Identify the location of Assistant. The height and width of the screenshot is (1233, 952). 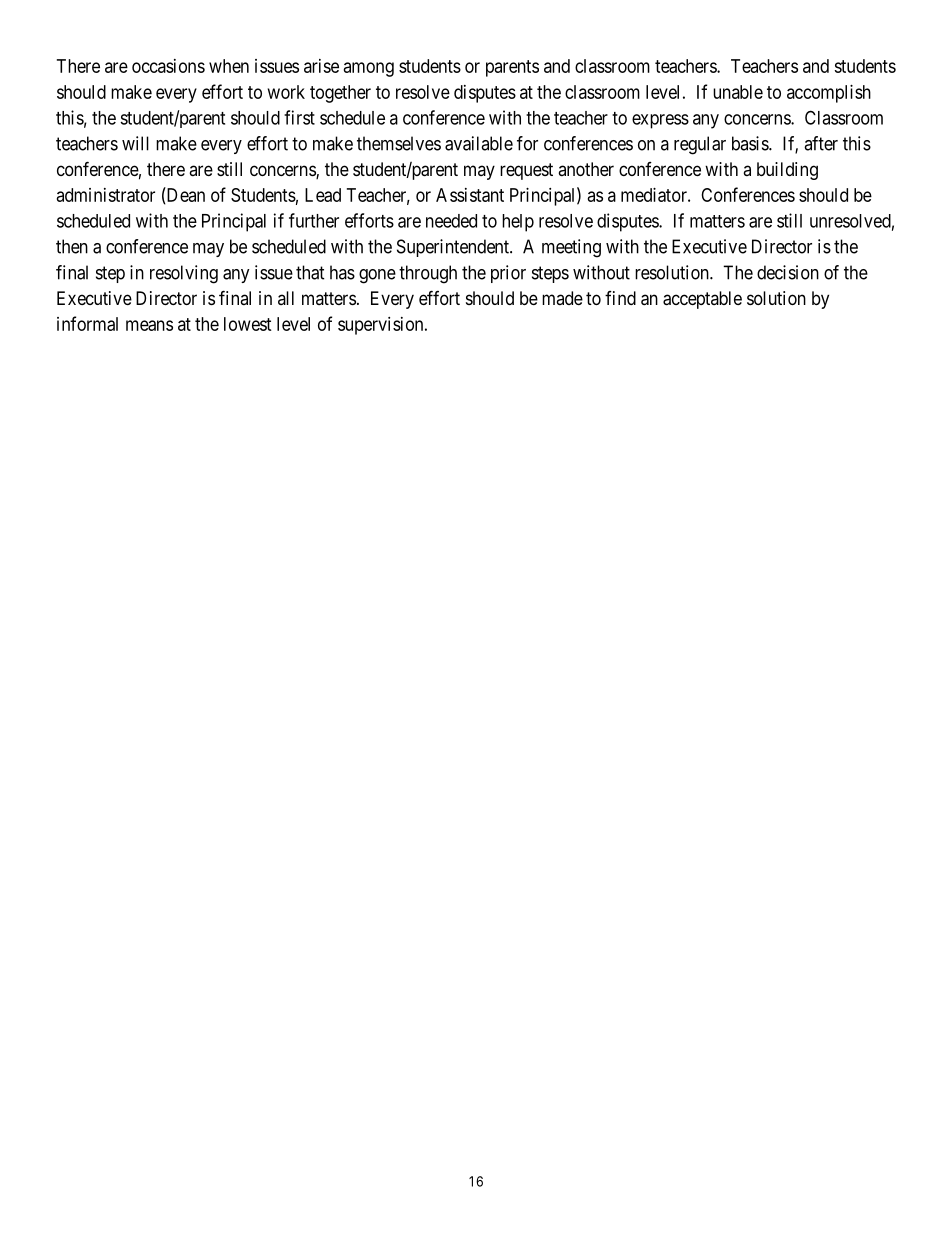
(470, 195).
